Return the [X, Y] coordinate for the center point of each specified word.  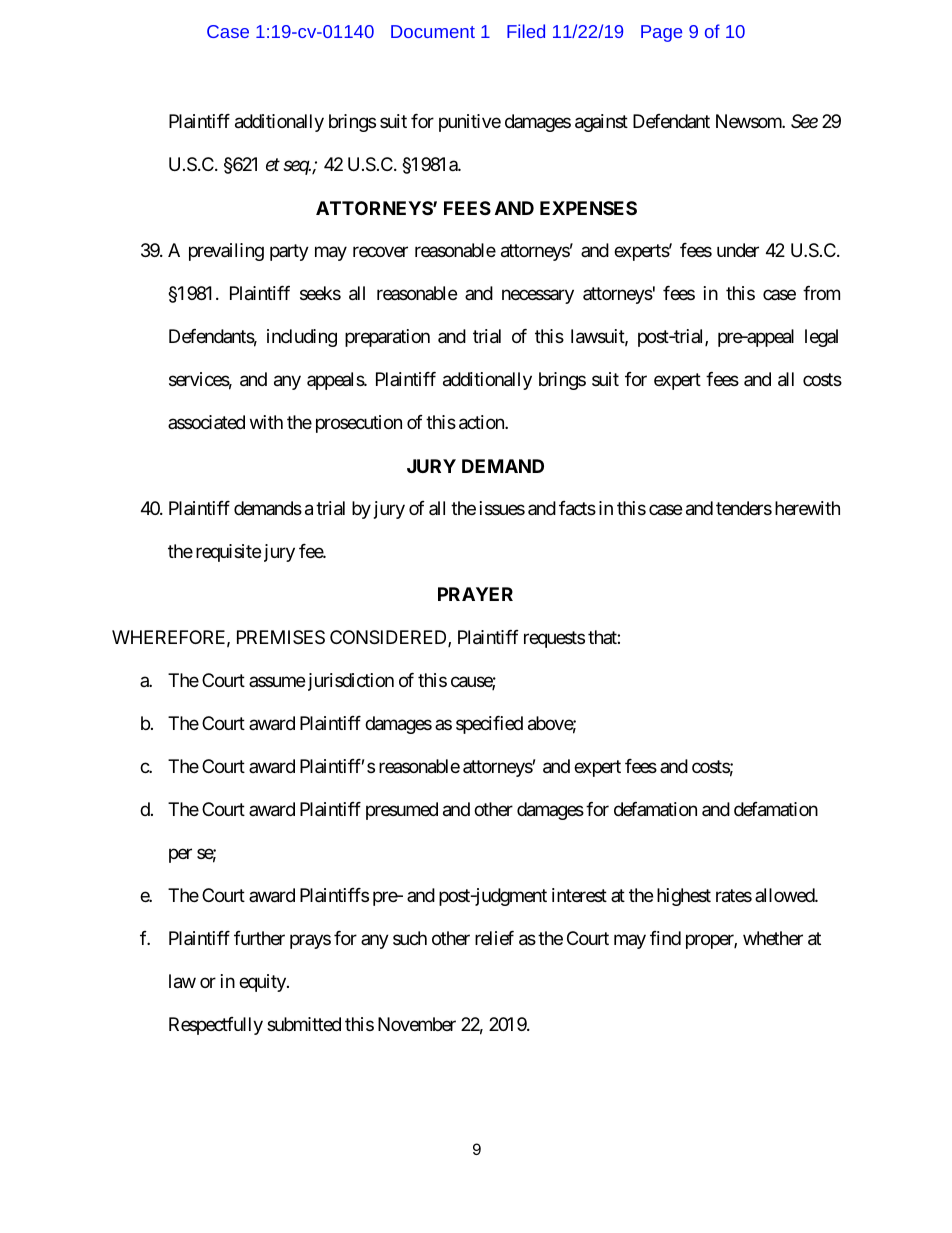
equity [263, 983]
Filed [526, 31]
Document [433, 31]
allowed [785, 895]
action [482, 422]
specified [489, 725]
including [302, 338]
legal [821, 338]
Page [661, 33]
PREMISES [281, 637]
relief [494, 938]
